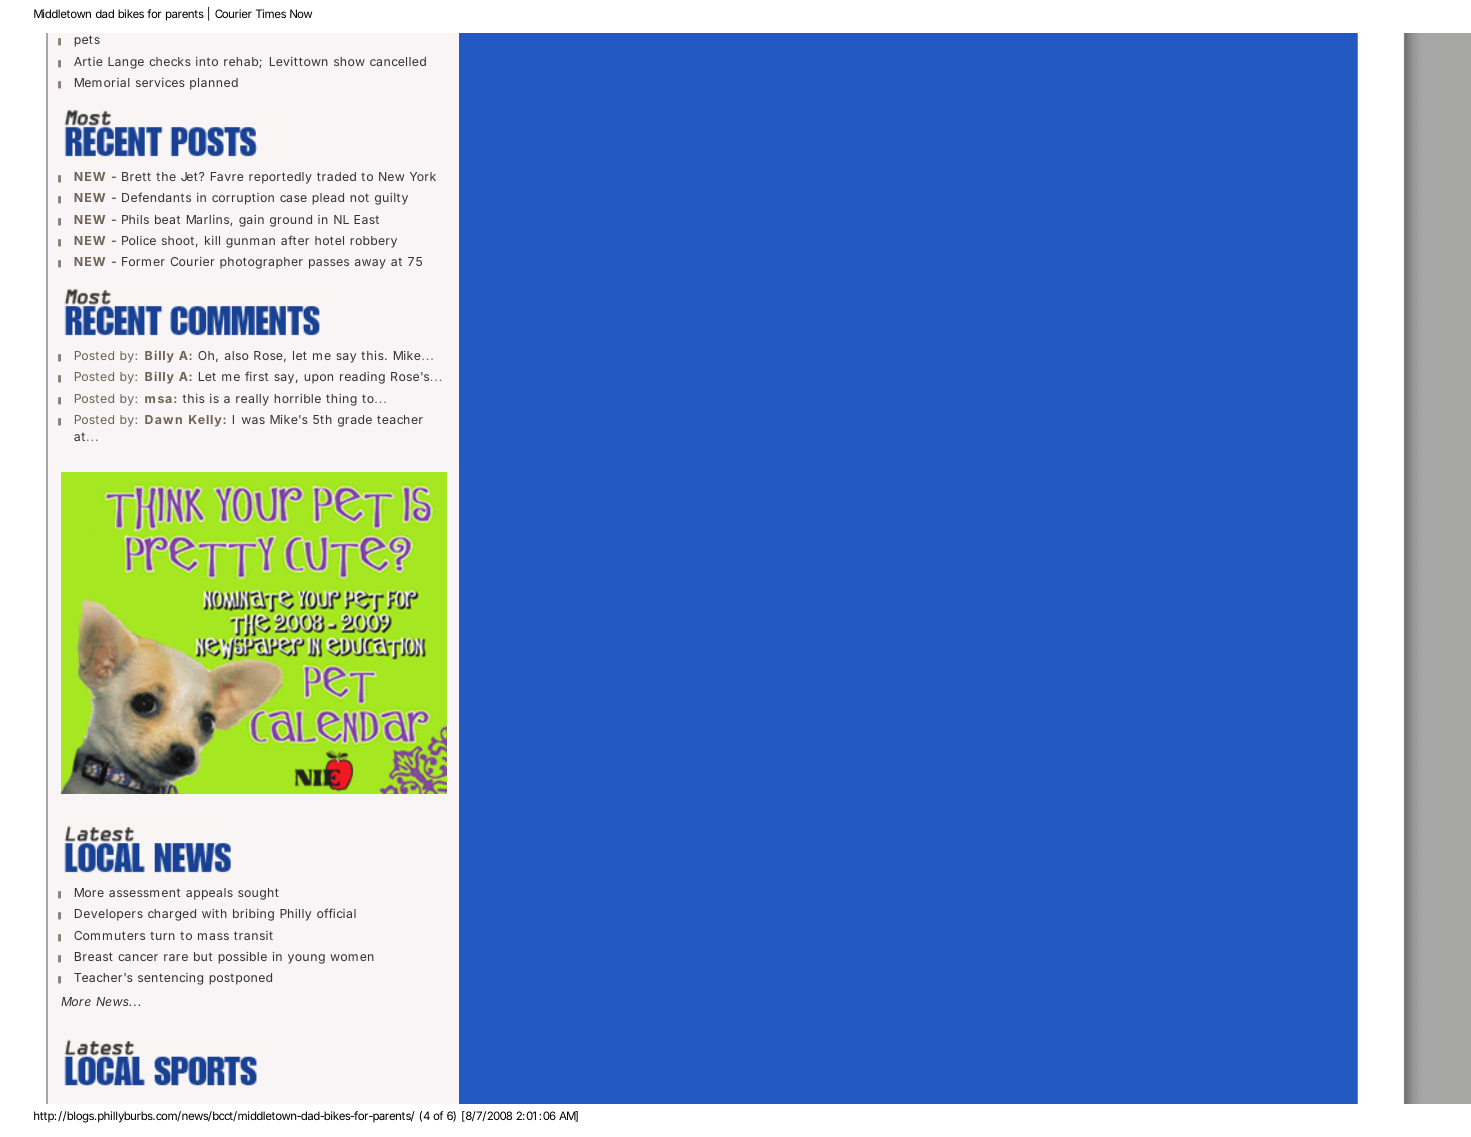 This page has width=1471, height=1137. Describe the element at coordinates (258, 894) in the page. I see `sought` at that location.
